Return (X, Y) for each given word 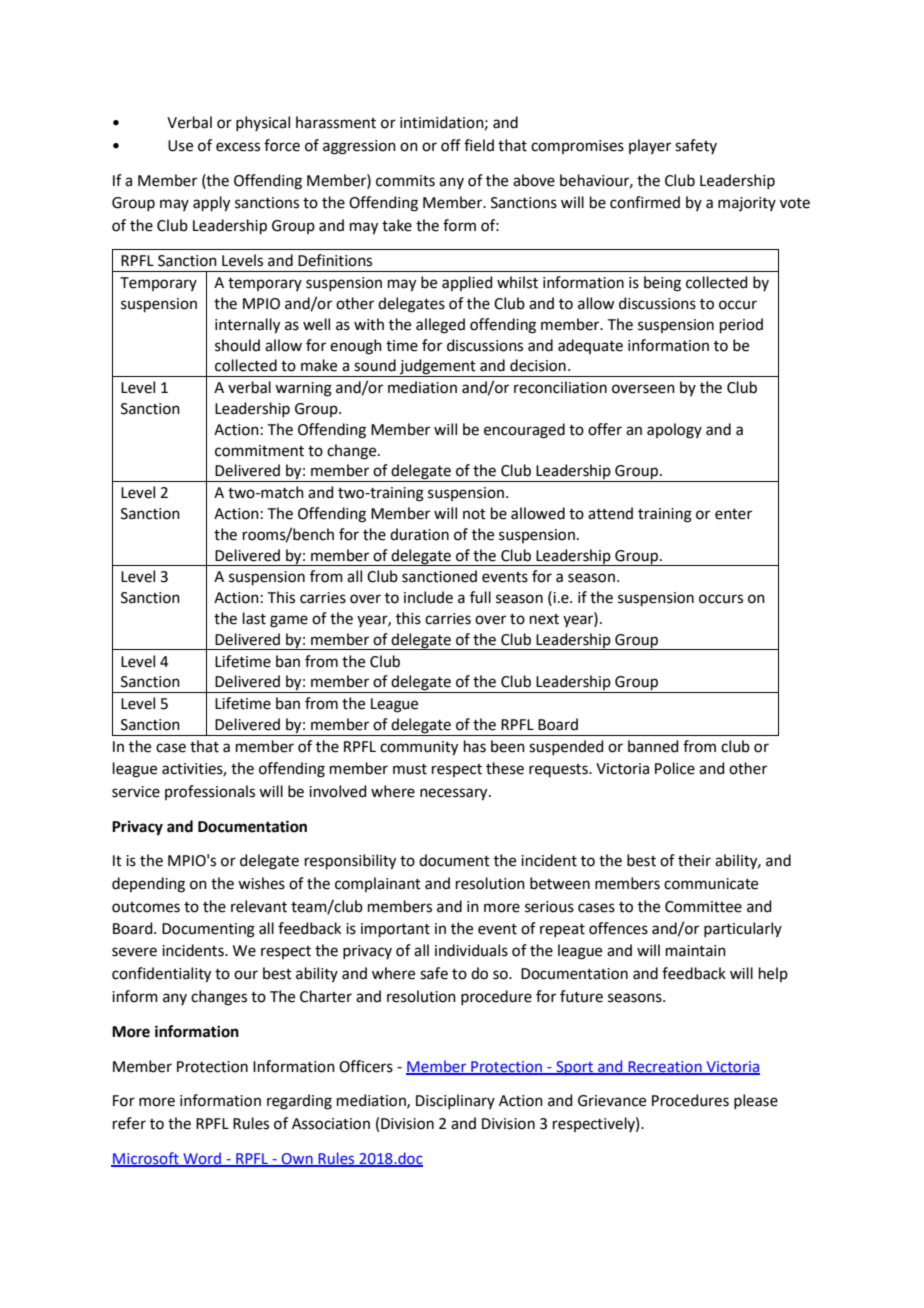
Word (202, 1159)
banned (653, 746)
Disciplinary (455, 1101)
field (479, 145)
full (480, 597)
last (254, 618)
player (650, 146)
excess (238, 147)
